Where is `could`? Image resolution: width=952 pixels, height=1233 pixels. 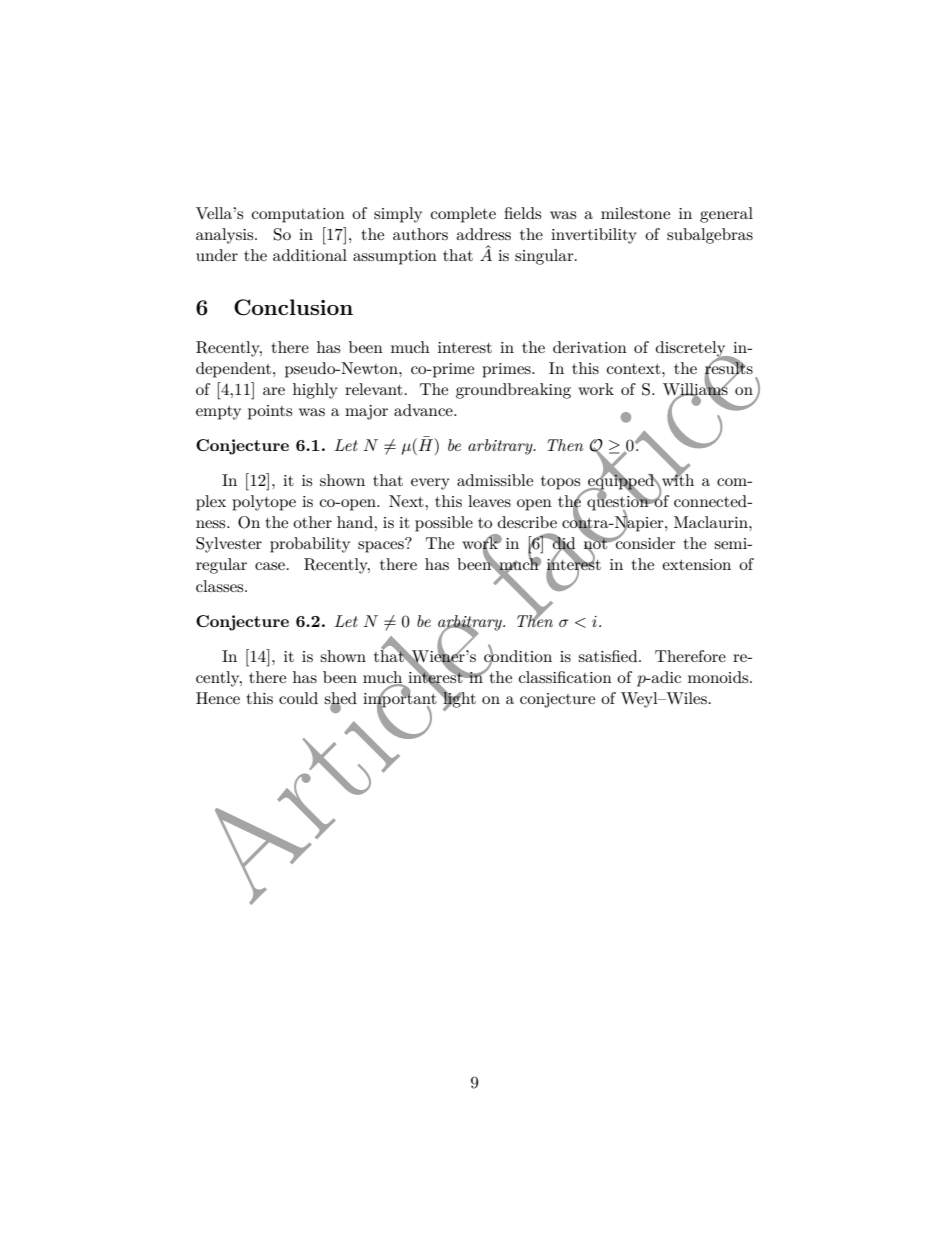
could is located at coordinates (298, 698).
